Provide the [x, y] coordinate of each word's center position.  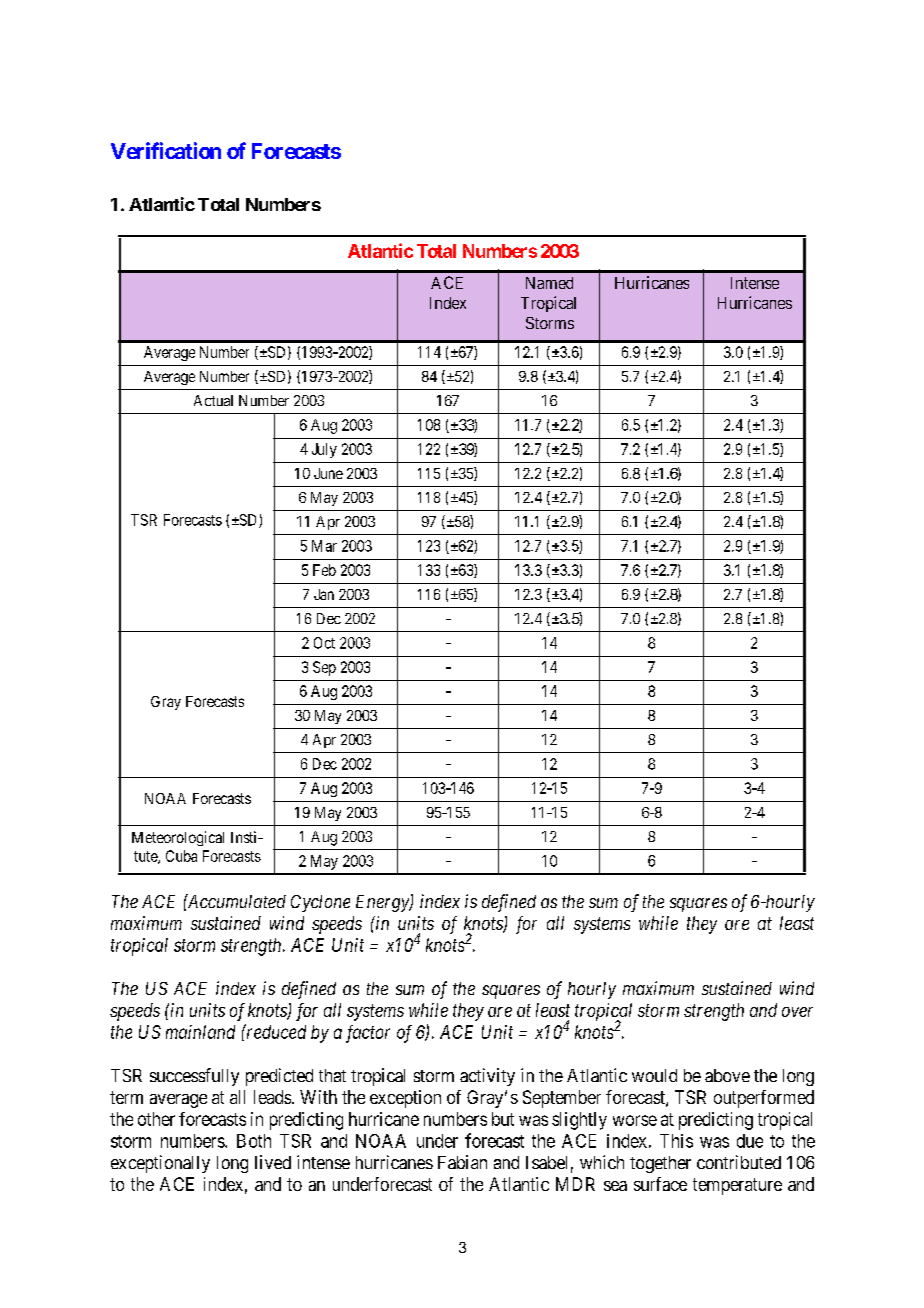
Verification [166, 150]
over [797, 1012]
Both [254, 1141]
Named [549, 283]
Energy [383, 903]
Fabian [462, 1162]
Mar [324, 546]
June [328, 473]
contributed [739, 1162]
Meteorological [178, 838]
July [324, 450]
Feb [324, 570]
